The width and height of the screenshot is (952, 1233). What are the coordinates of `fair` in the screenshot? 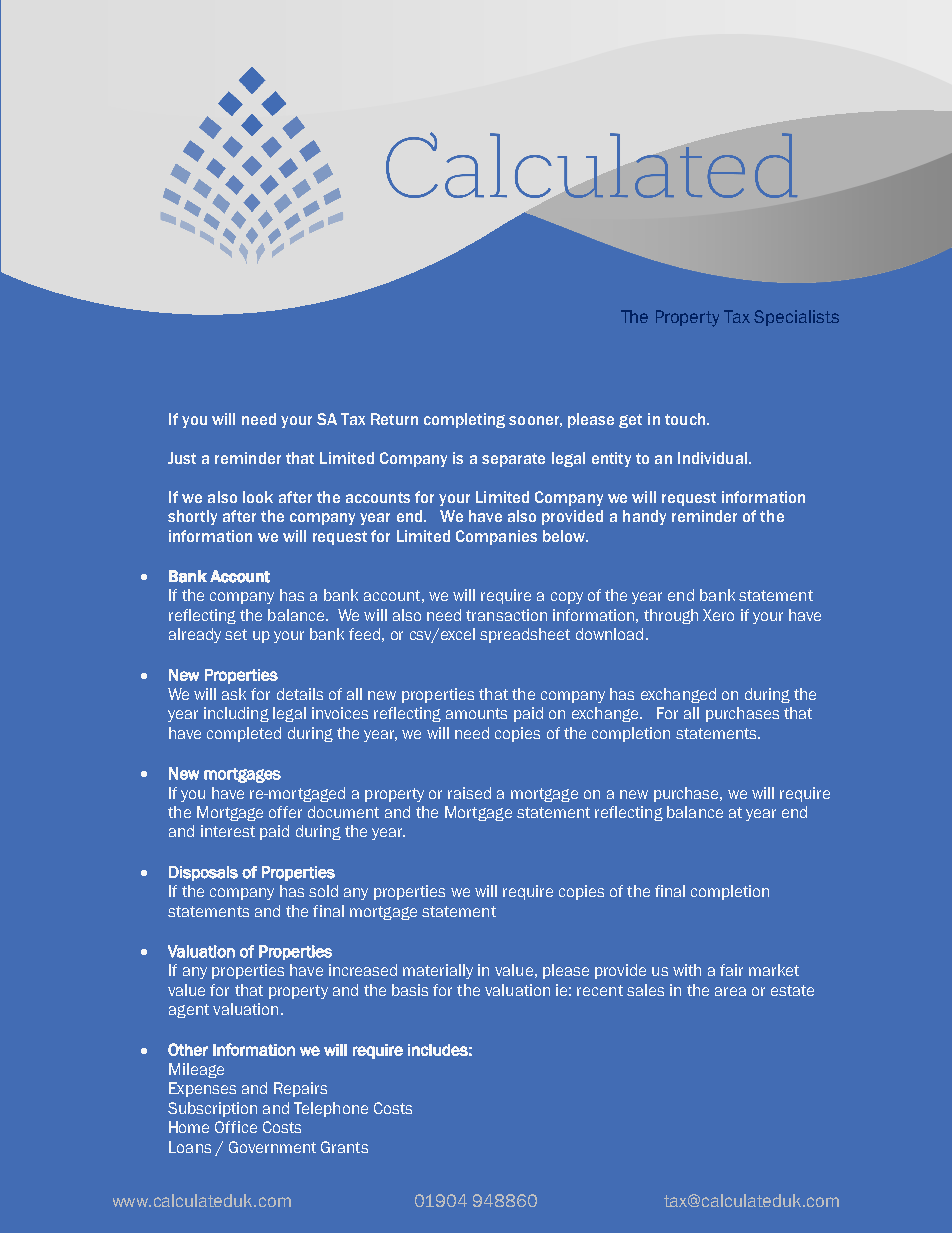 It's located at (731, 970).
